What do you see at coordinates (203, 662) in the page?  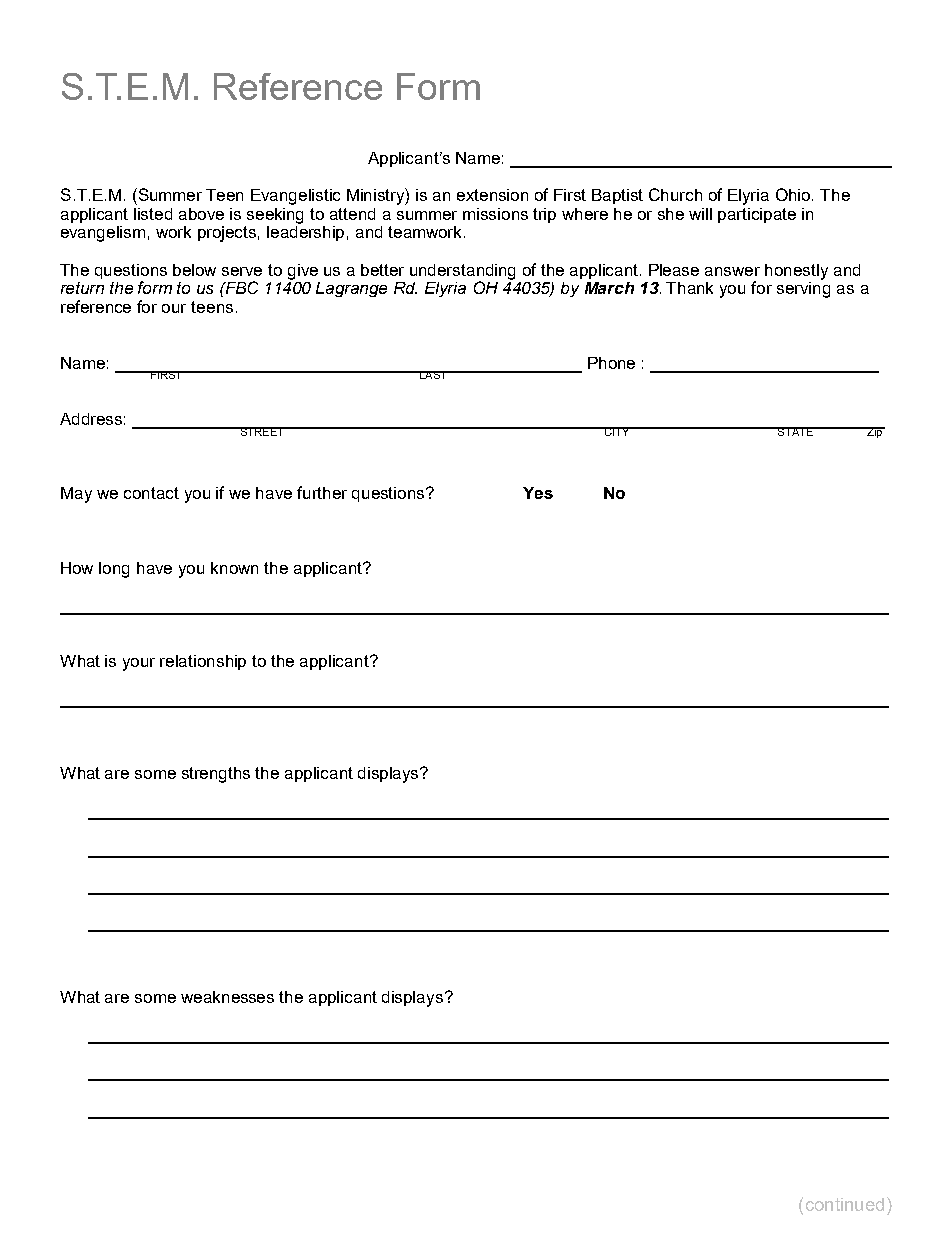 I see `relationship` at bounding box center [203, 662].
